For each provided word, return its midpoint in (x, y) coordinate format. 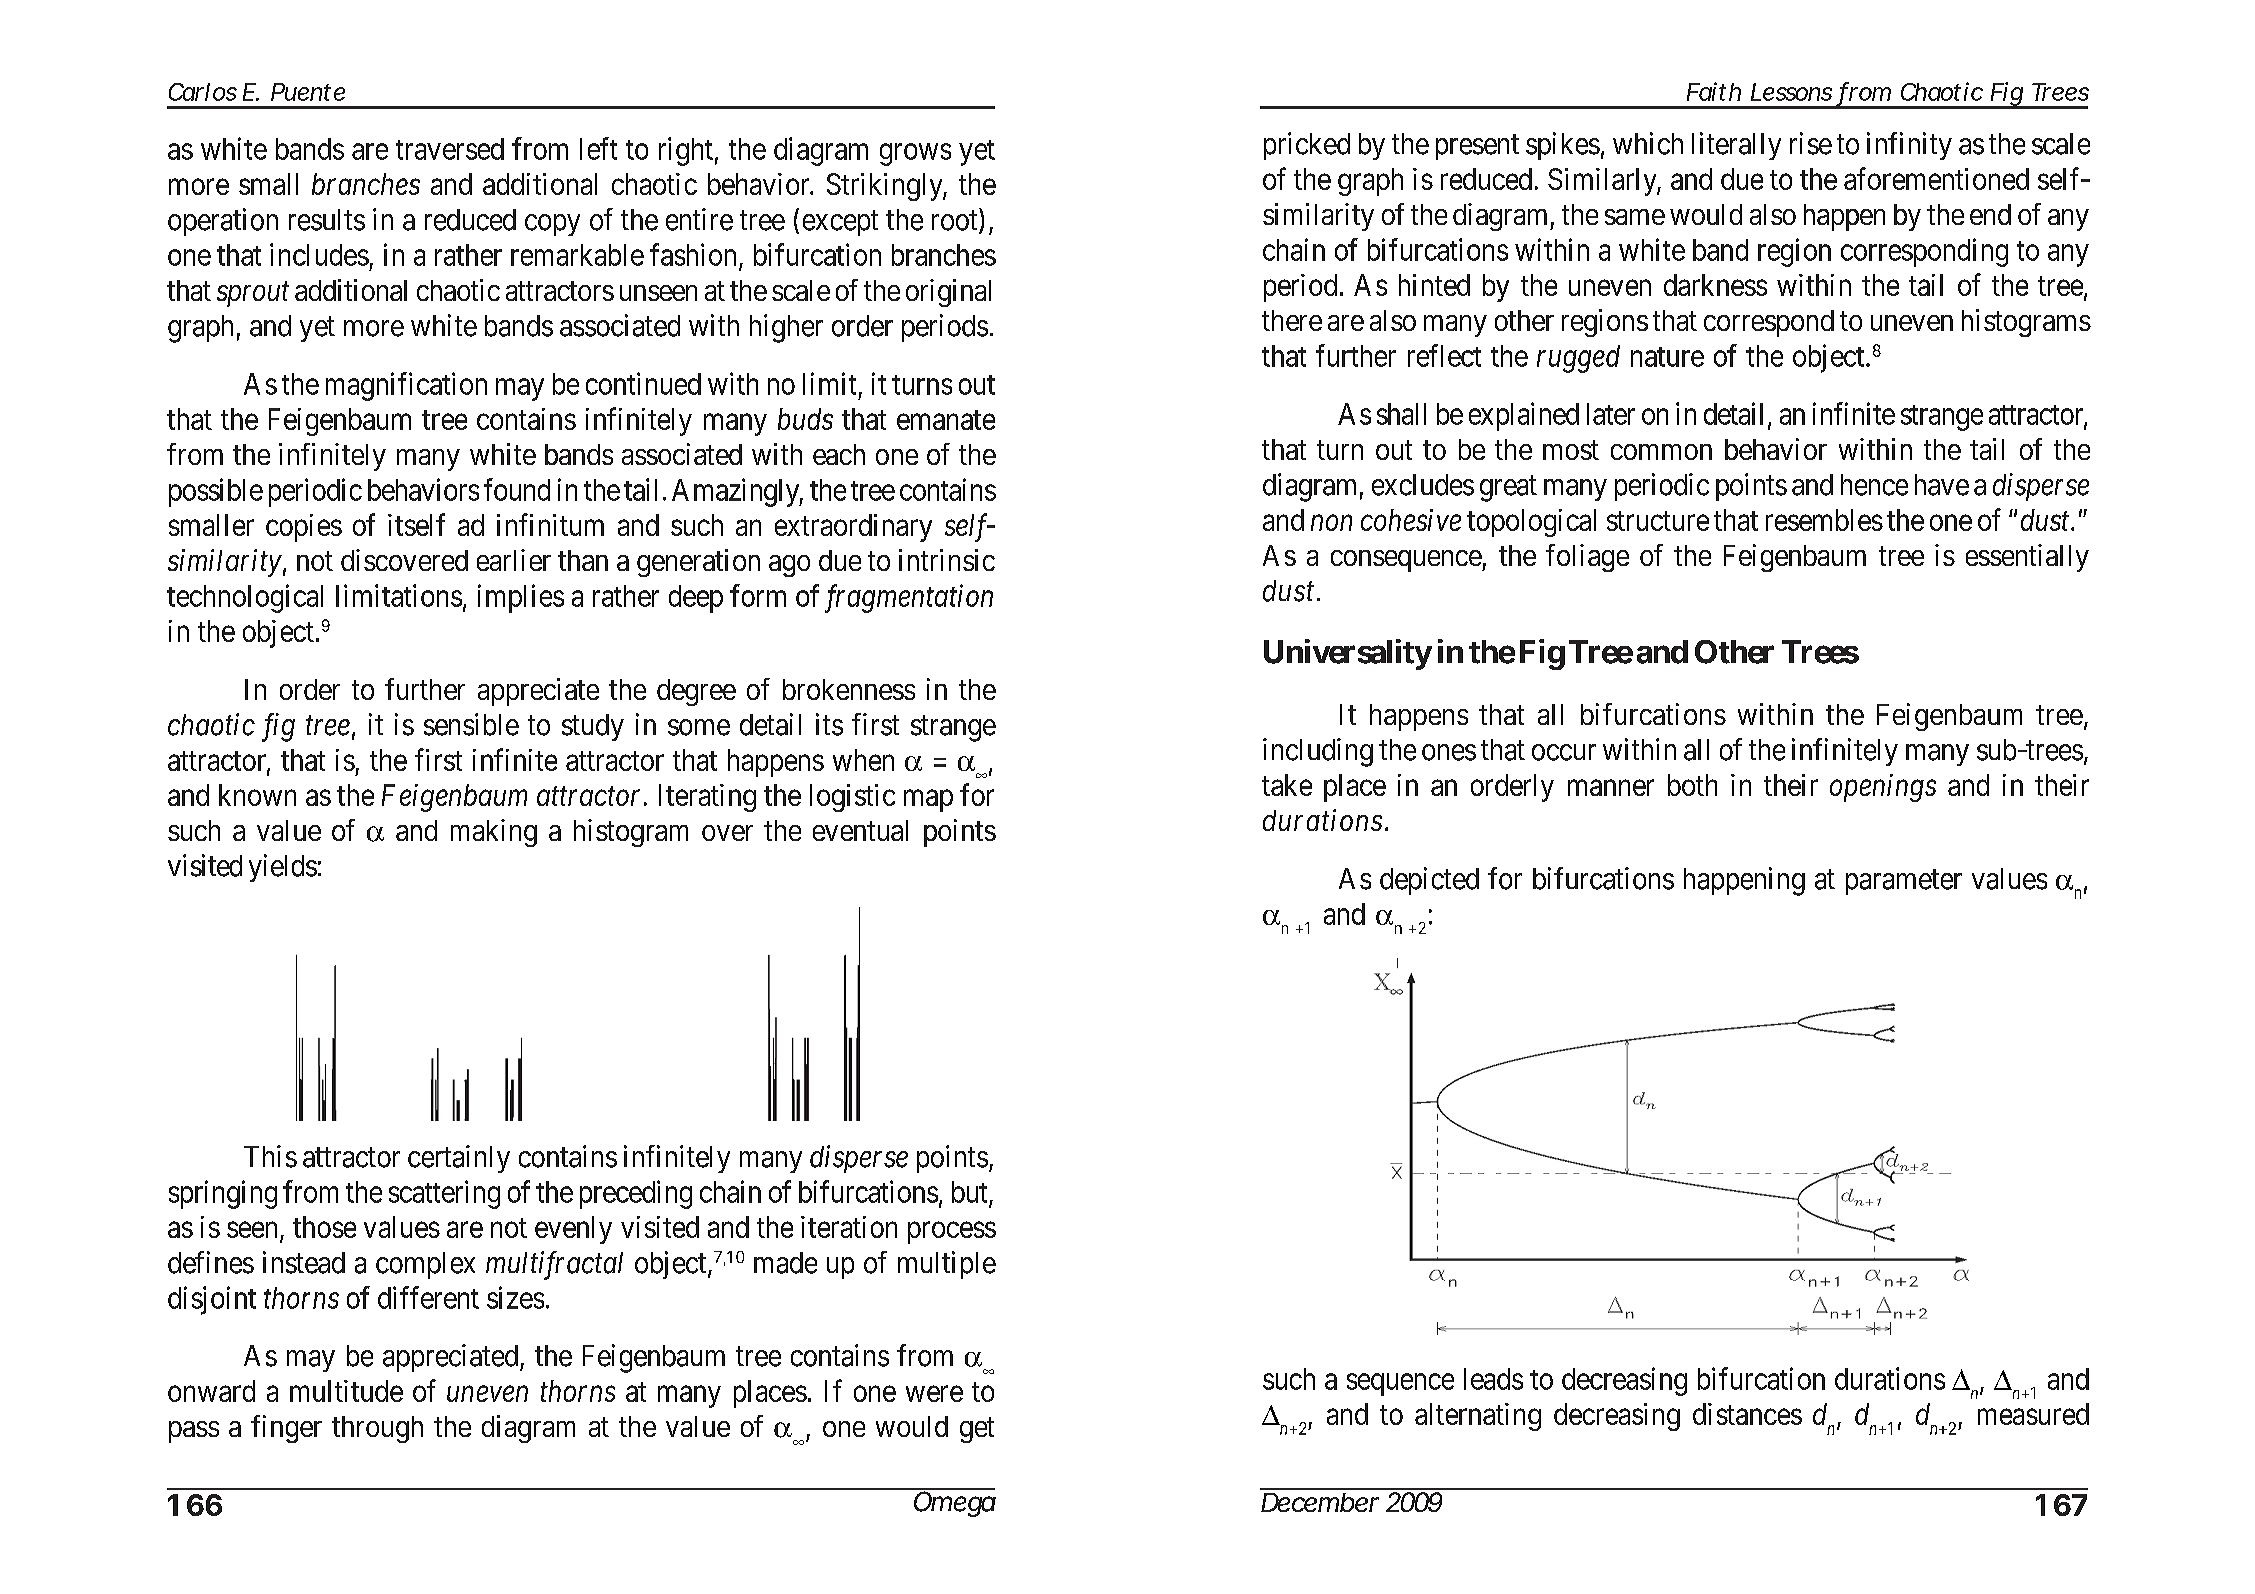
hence (1874, 485)
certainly (459, 1159)
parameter (1904, 882)
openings (1883, 788)
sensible (471, 724)
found (517, 489)
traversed (450, 149)
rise (1811, 143)
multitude (346, 1391)
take (1287, 785)
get (977, 1430)
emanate (946, 420)
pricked (1307, 146)
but (969, 1192)
